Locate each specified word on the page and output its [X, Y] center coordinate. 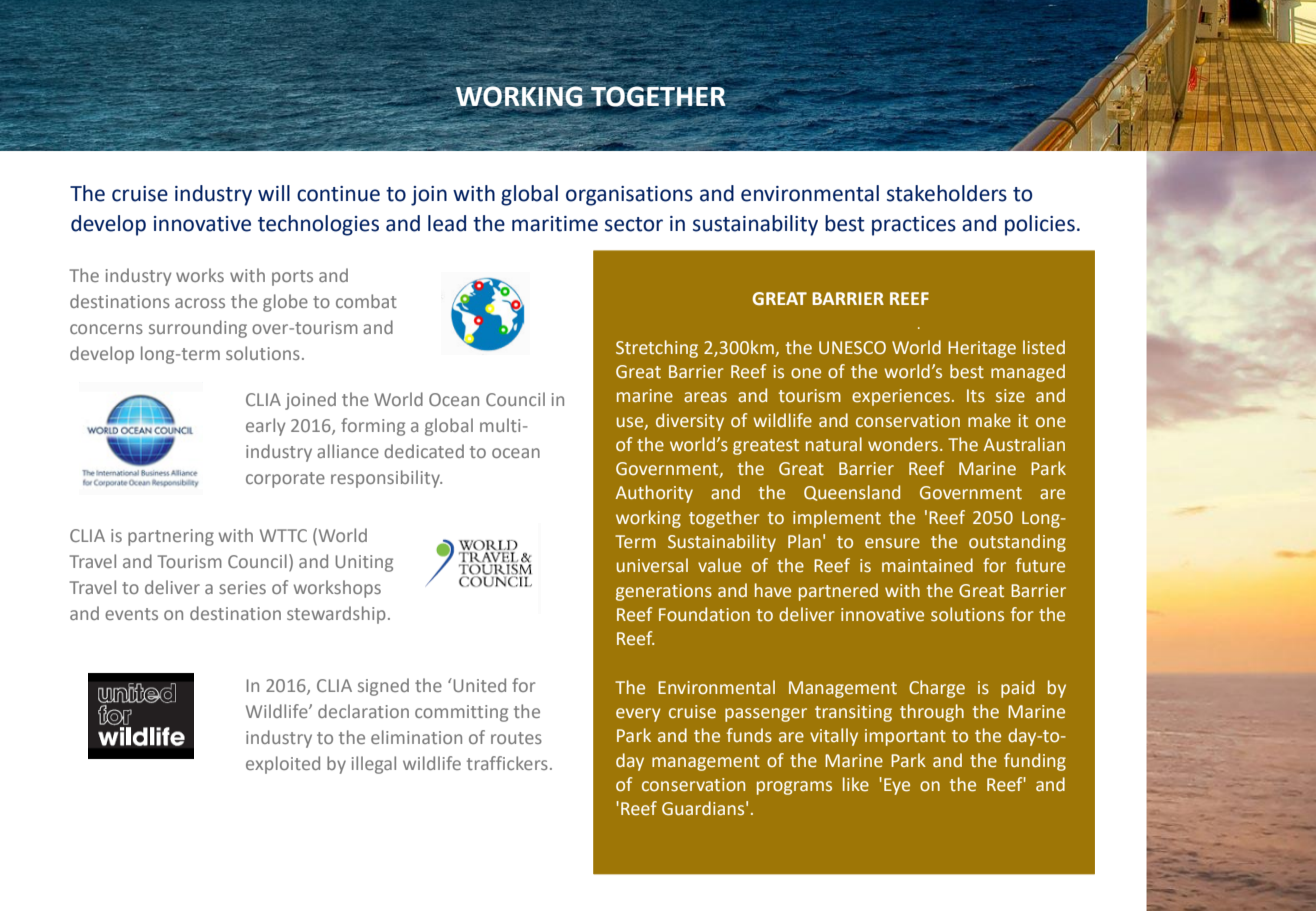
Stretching [657, 349]
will [274, 193]
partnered [838, 592]
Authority [654, 494]
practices [914, 226]
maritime [555, 224]
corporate [285, 480]
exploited [283, 765]
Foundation [704, 614]
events [131, 614]
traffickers [507, 763]
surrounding [198, 329]
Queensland [852, 493]
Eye [897, 786]
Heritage [982, 349]
